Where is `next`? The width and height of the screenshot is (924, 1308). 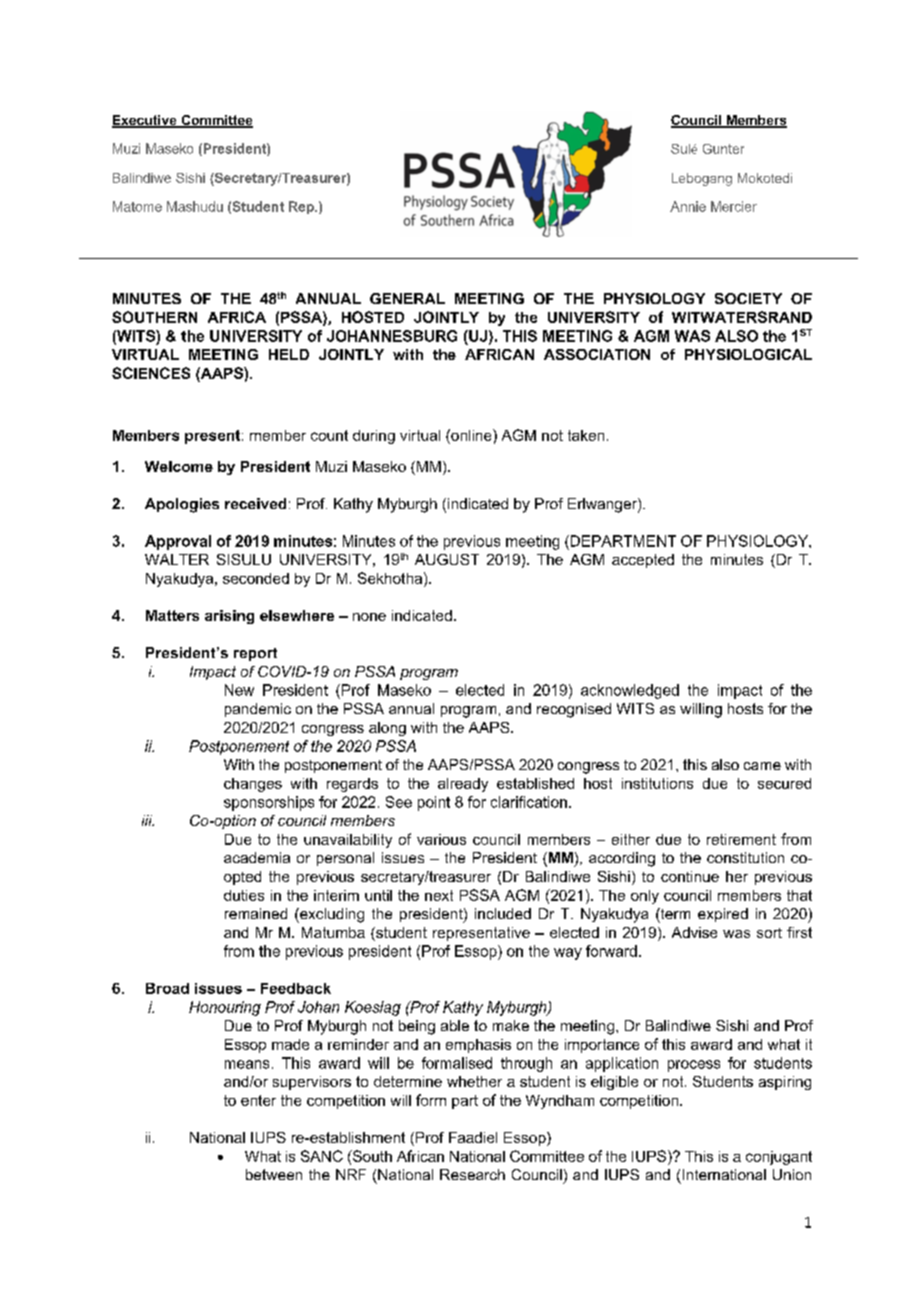 next is located at coordinates (439, 895).
